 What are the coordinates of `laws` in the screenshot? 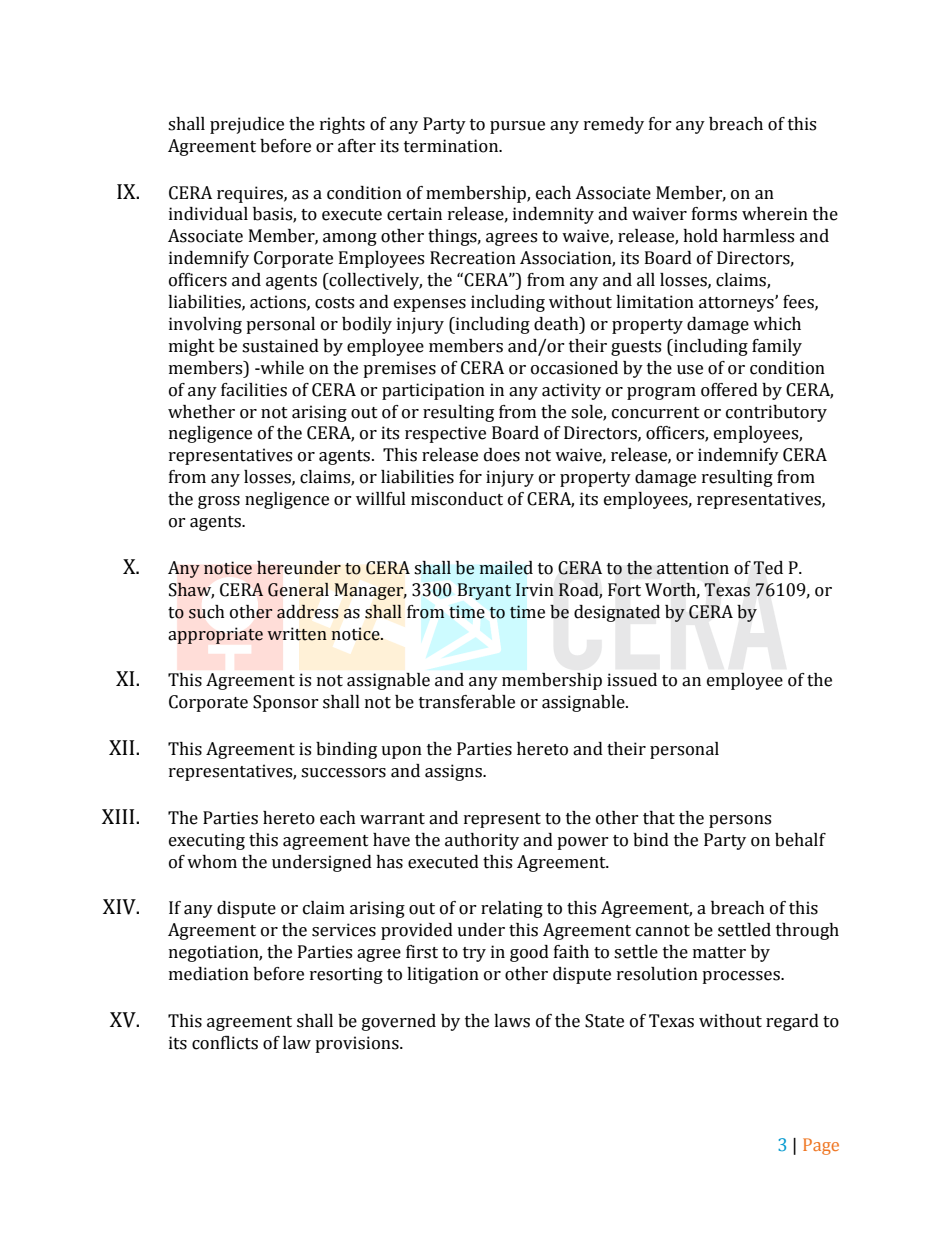 It's located at (512, 1021).
